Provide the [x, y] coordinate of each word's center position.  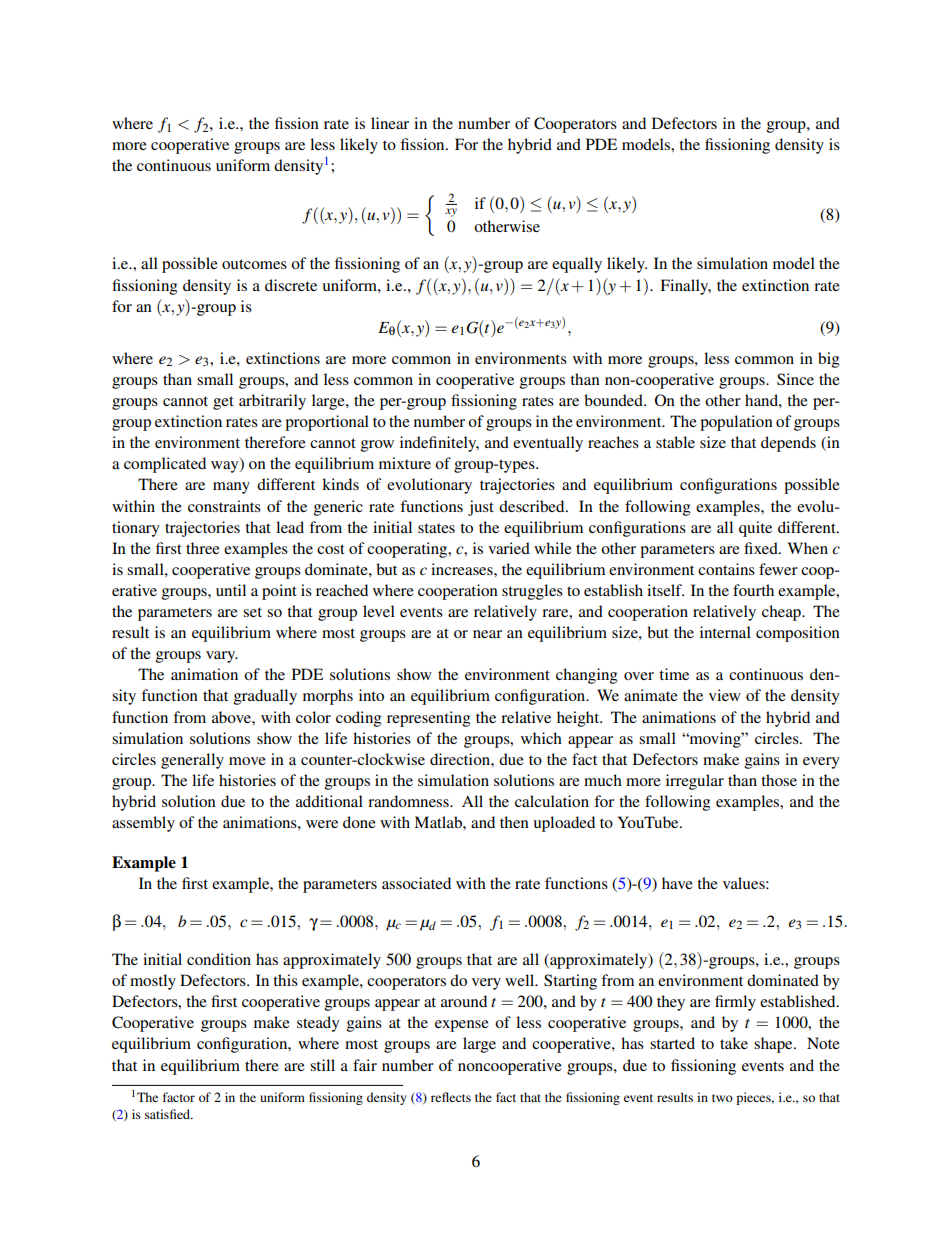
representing [429, 719]
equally [577, 265]
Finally [685, 287]
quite [755, 529]
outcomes [254, 264]
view [725, 695]
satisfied [169, 1114]
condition [219, 959]
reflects [451, 1097]
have [677, 883]
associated [416, 883]
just [481, 508]
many [231, 488]
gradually [265, 697]
